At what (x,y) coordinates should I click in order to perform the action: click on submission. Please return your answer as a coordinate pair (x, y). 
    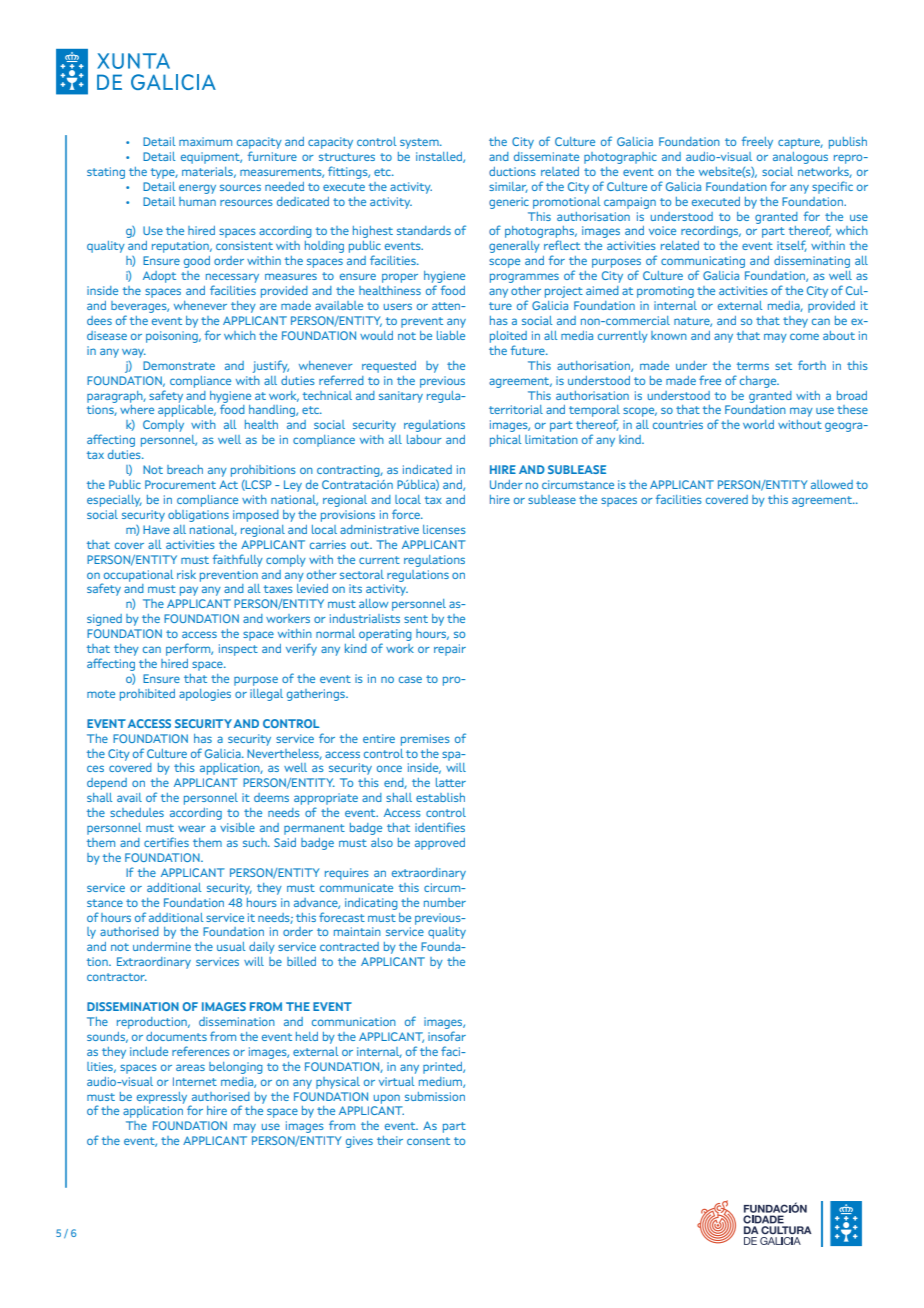
    Looking at the image, I should click on (435, 1096).
